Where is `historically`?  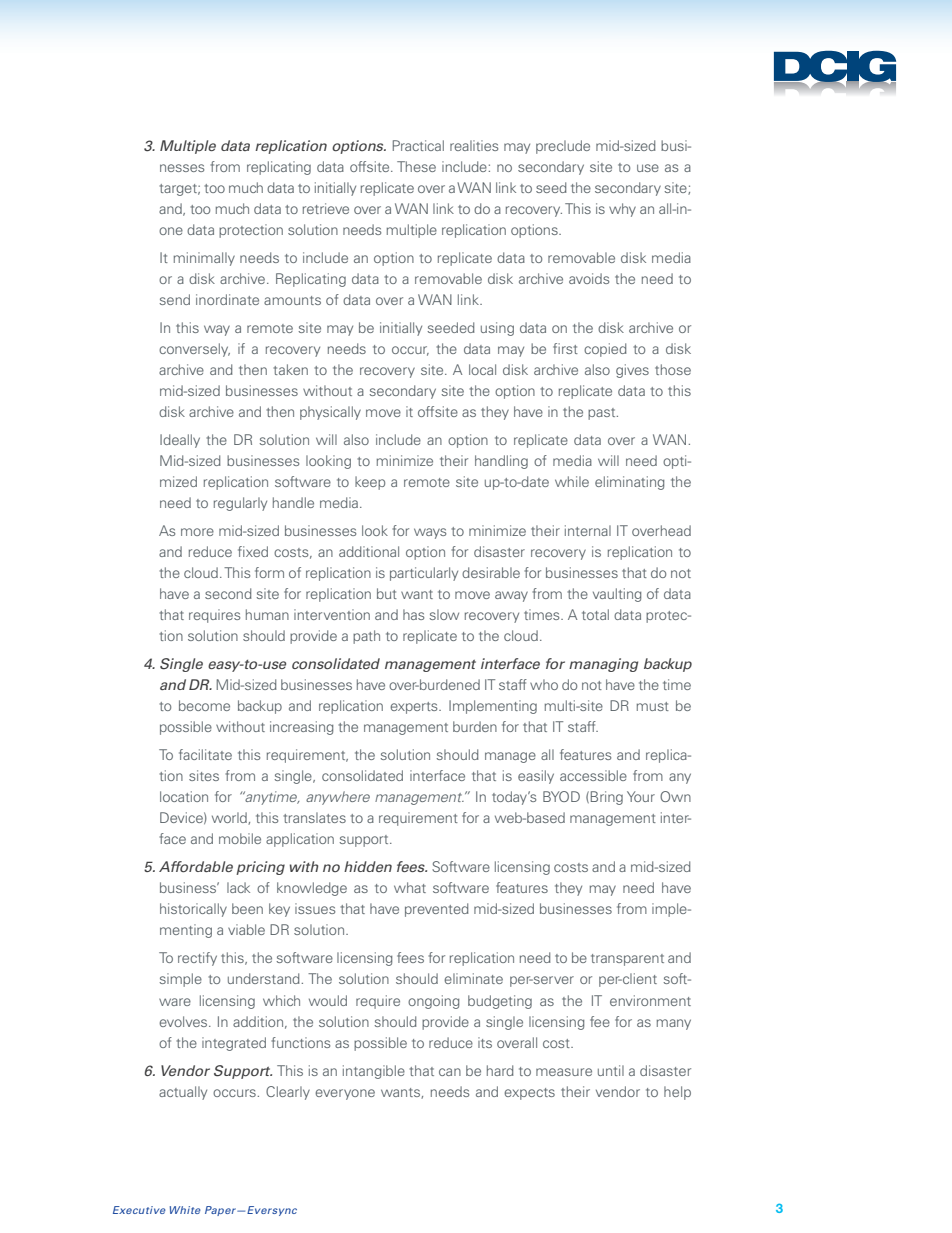
historically is located at coordinates (193, 910).
